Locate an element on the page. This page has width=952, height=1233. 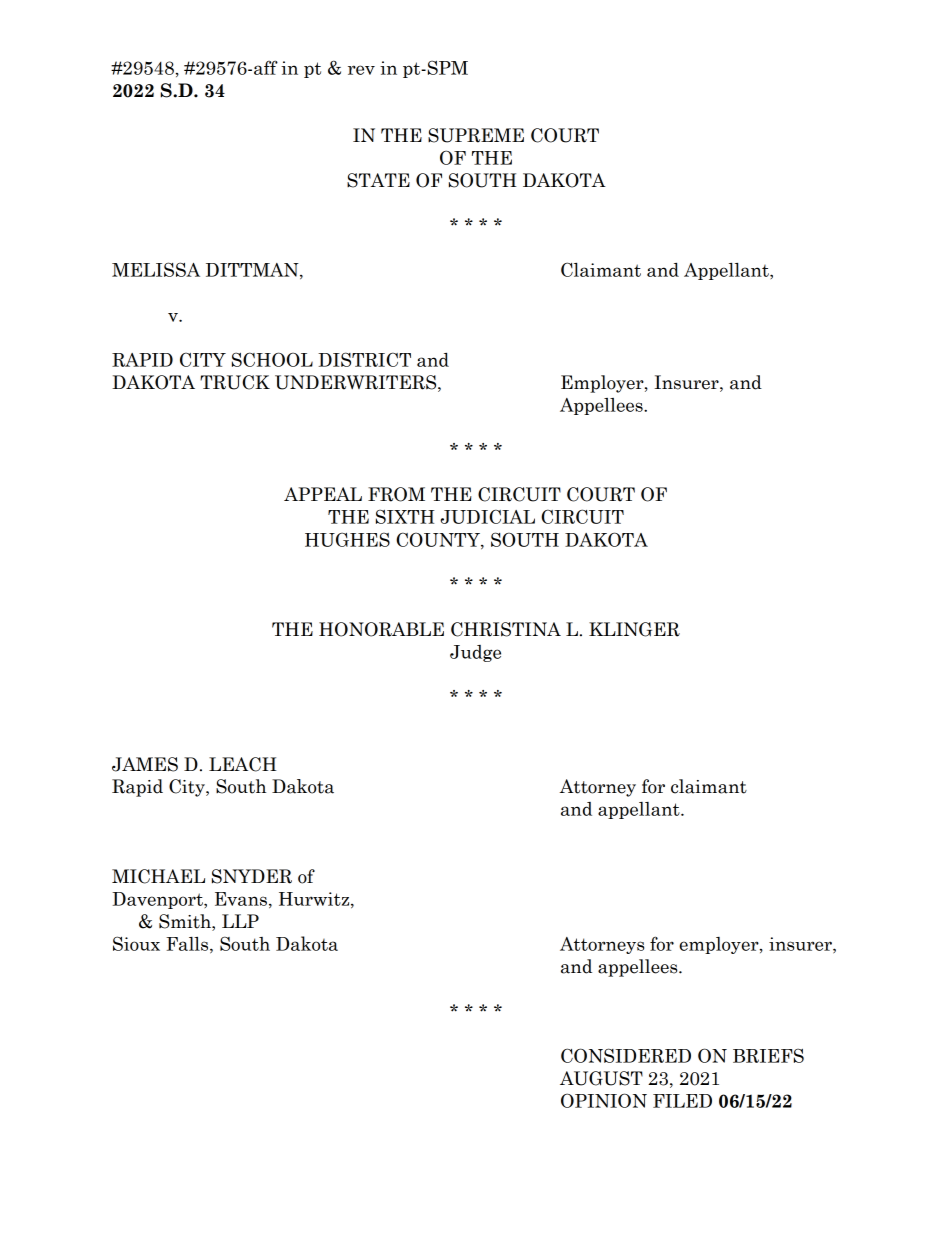
JUDICIAL is located at coordinates (487, 516).
